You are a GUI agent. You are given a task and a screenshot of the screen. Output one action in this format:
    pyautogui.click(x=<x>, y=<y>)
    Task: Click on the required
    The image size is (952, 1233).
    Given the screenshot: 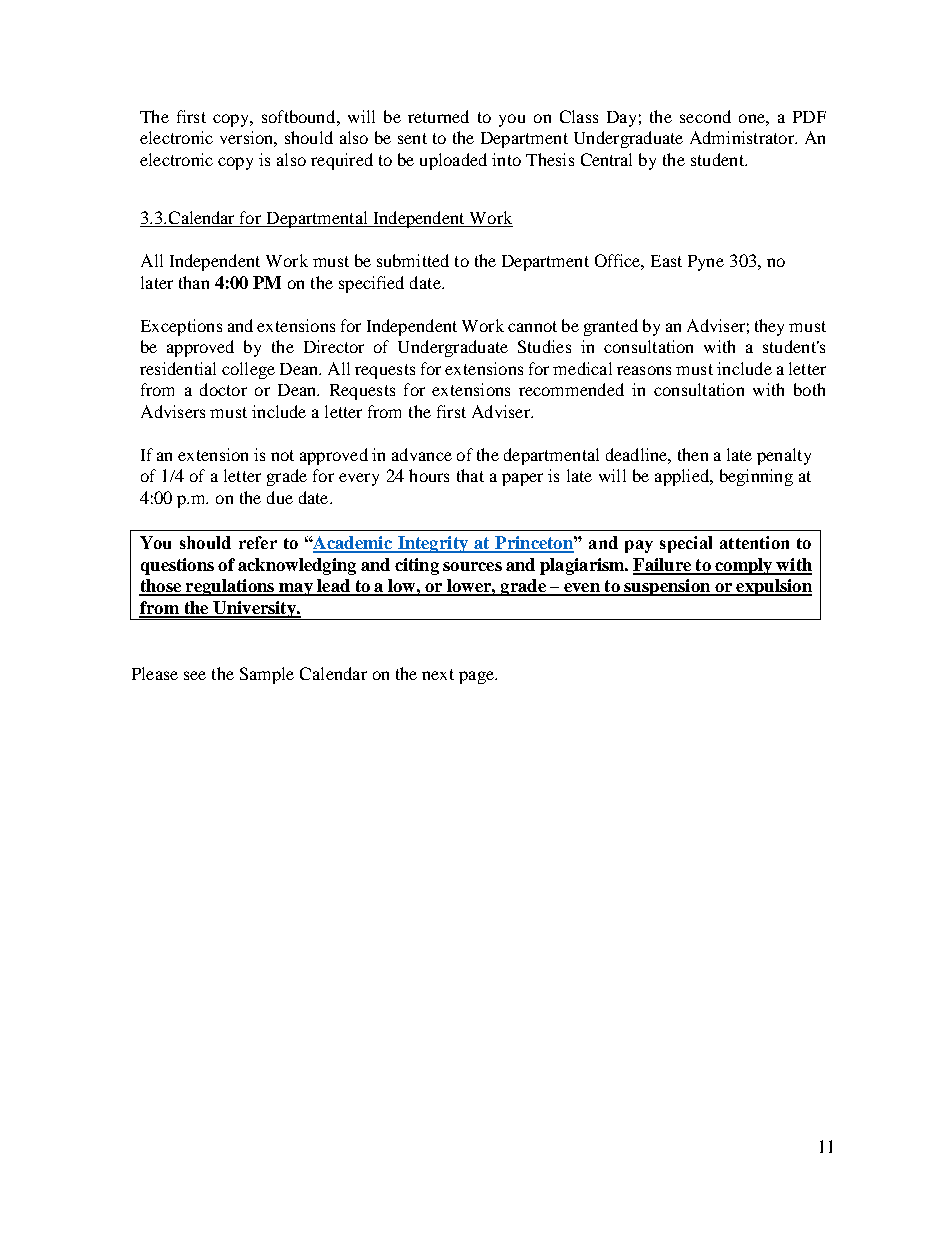 What is the action you would take?
    pyautogui.click(x=342, y=161)
